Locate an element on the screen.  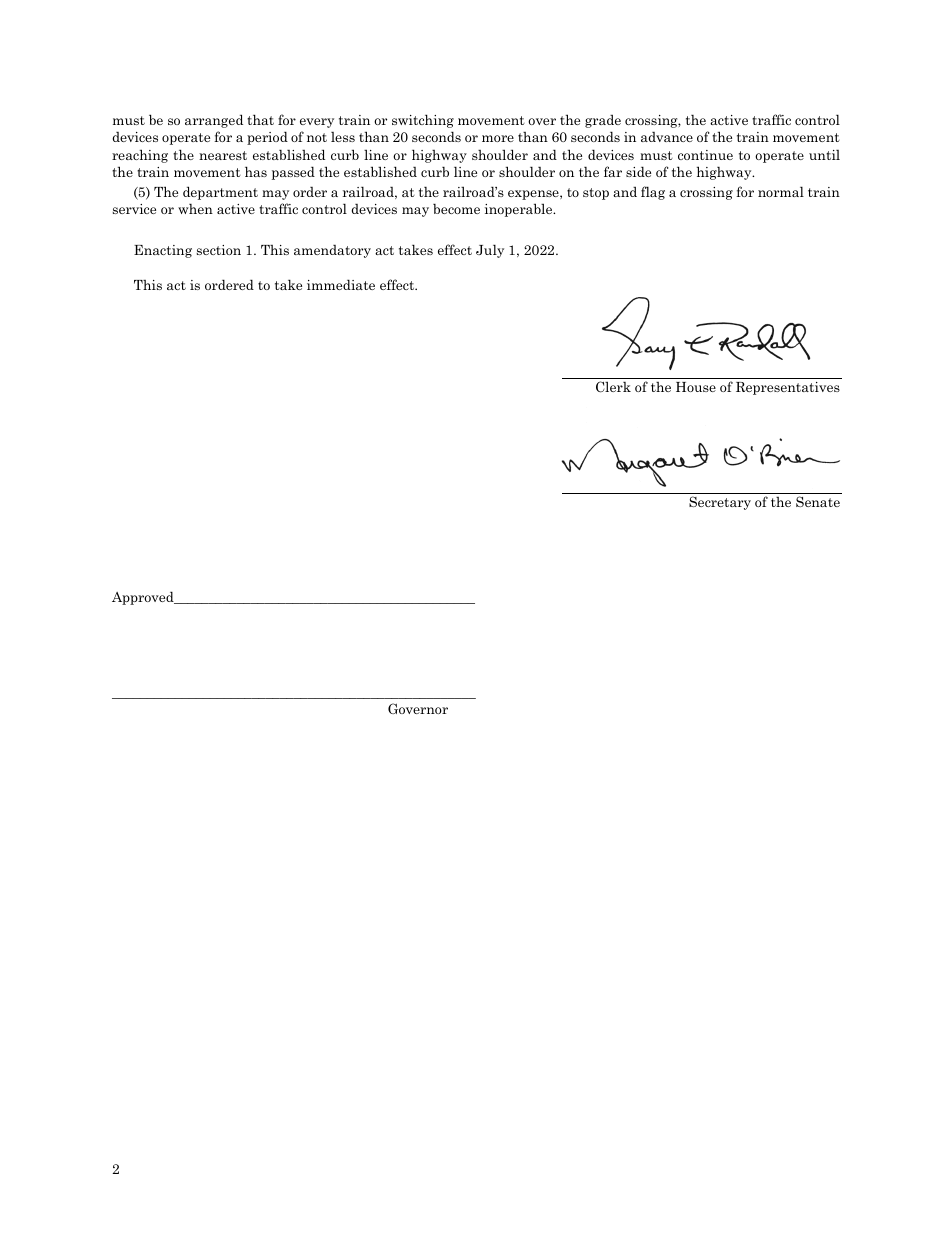
Secretary is located at coordinates (720, 503).
